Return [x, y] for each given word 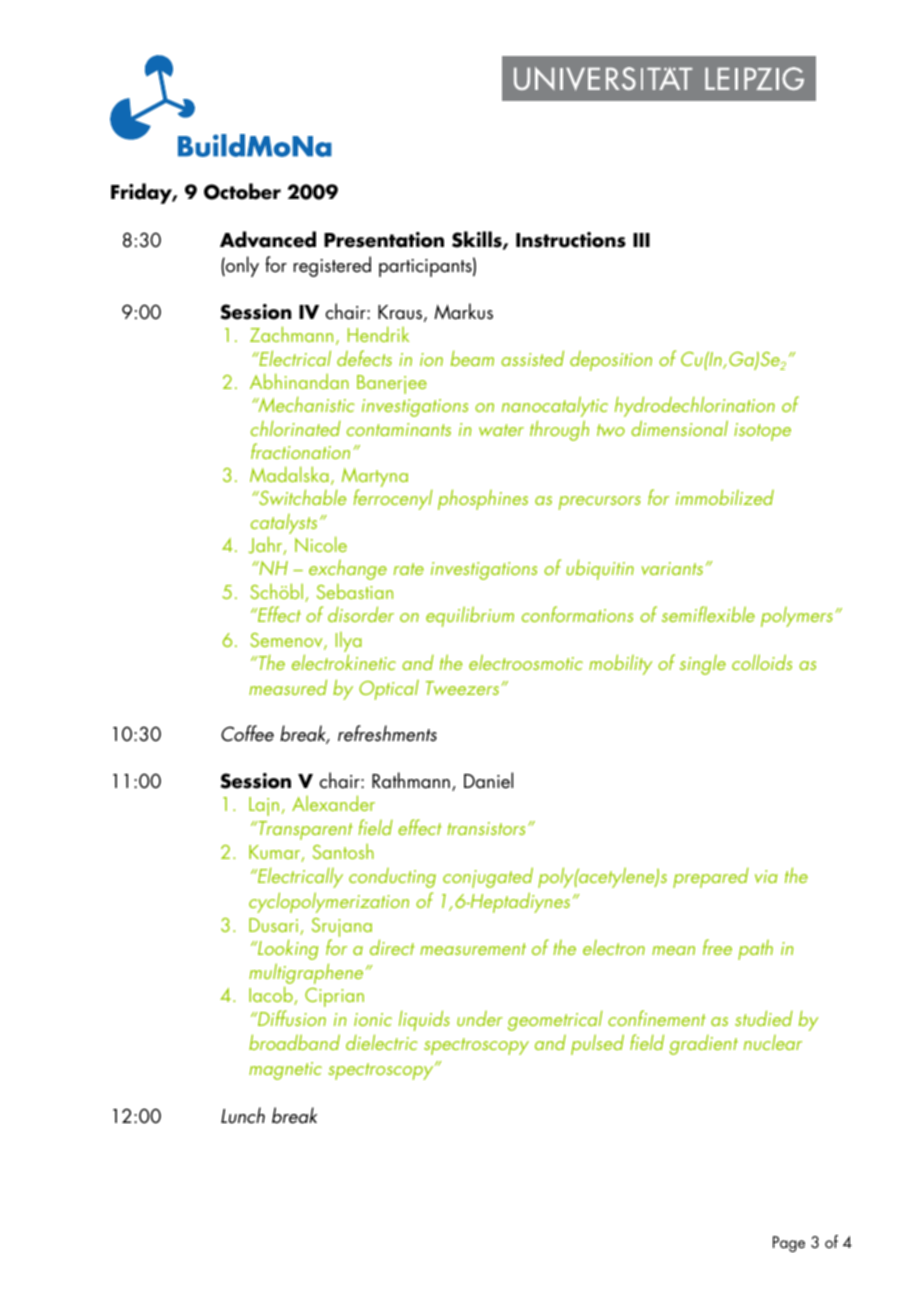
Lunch [243, 1115]
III [641, 240]
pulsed [597, 1044]
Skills [478, 240]
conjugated [488, 877]
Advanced [268, 239]
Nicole [321, 544]
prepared [711, 878]
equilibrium [470, 616]
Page [789, 1244]
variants [672, 568]
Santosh [343, 851]
